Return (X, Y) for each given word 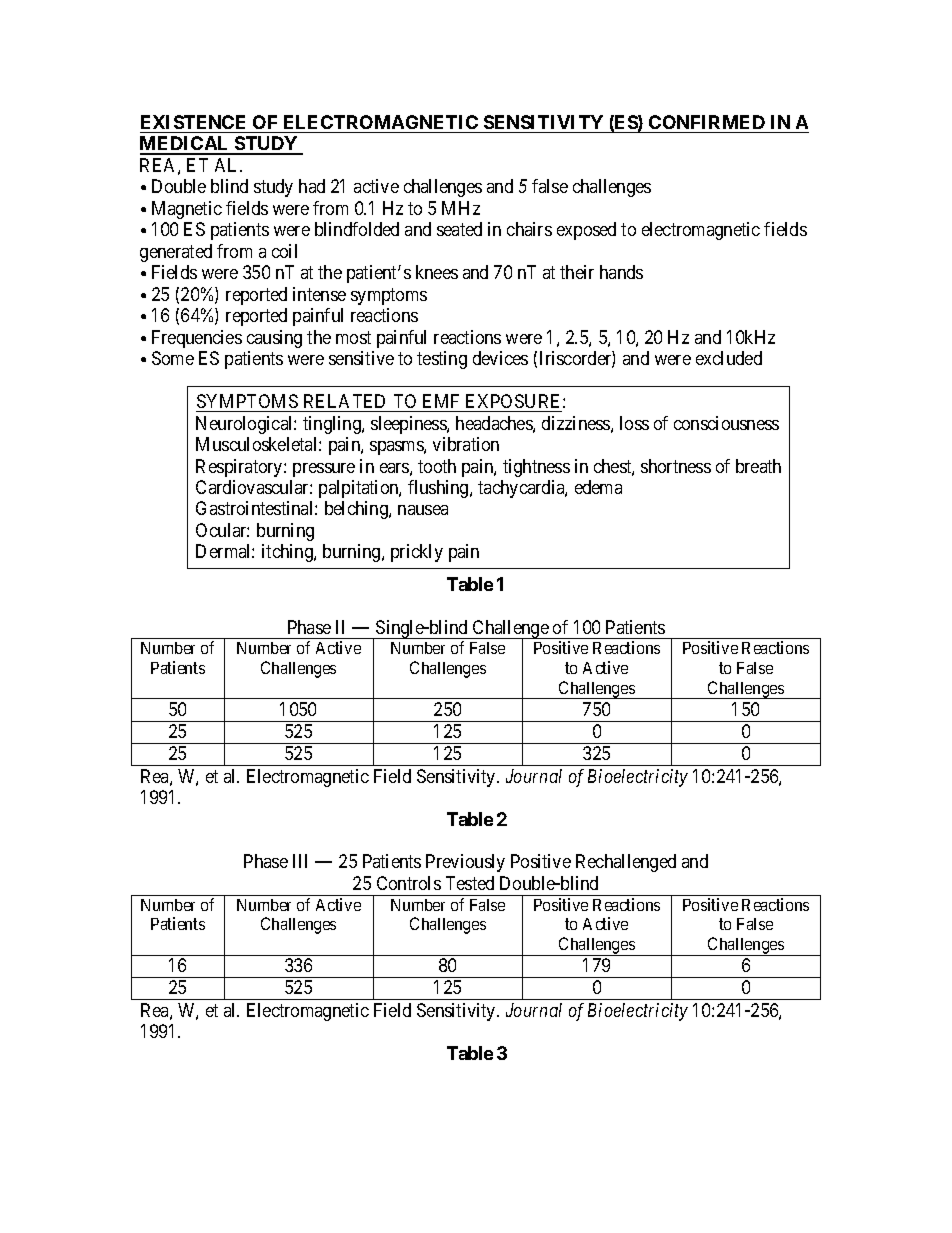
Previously (465, 863)
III (300, 861)
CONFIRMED (707, 122)
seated (459, 229)
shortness (676, 466)
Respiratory (240, 468)
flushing (439, 489)
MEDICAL (186, 145)
